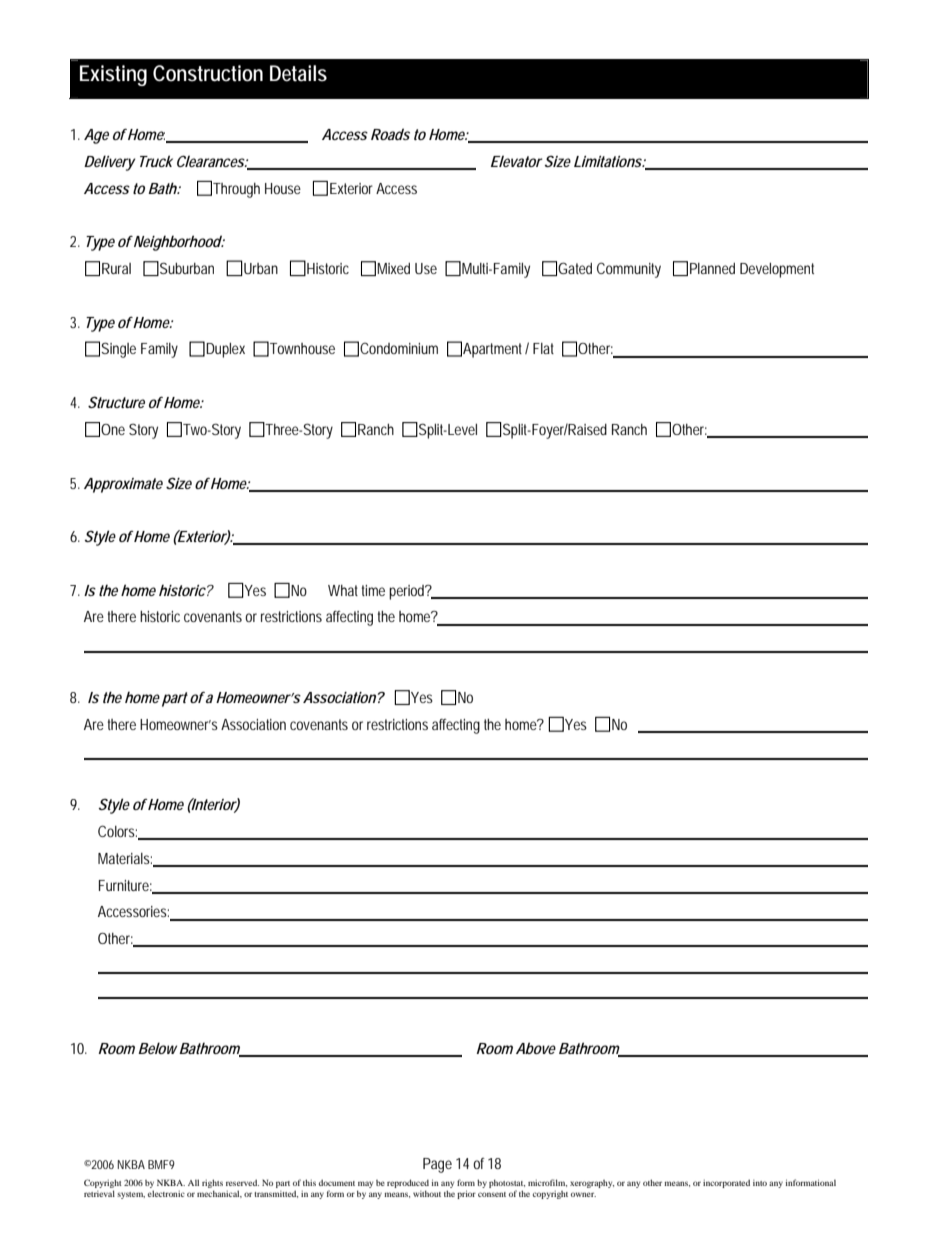 The height and width of the page is (1233, 952). I want to click on Page, so click(437, 1165).
